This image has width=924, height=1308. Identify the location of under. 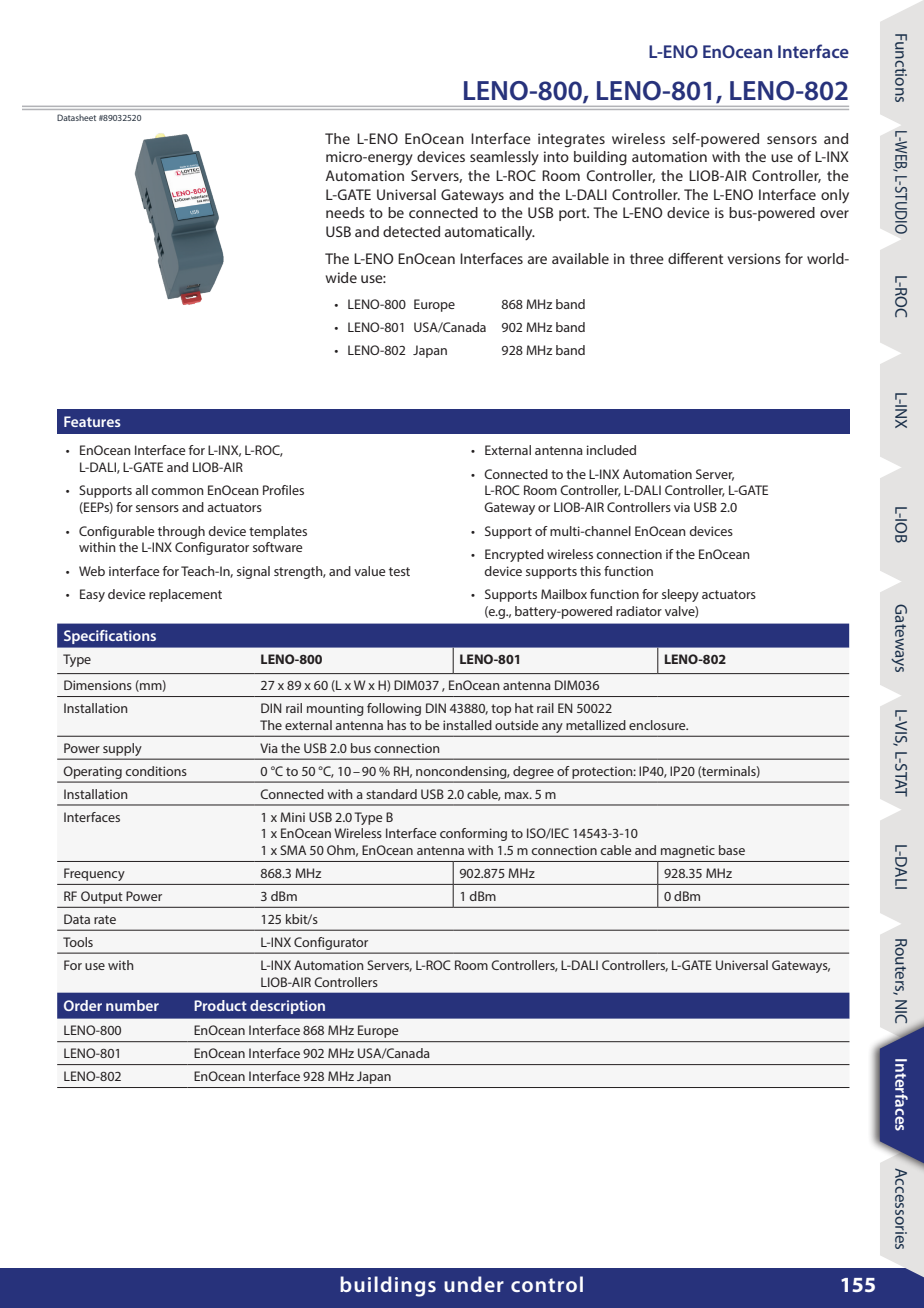
(474, 1284).
